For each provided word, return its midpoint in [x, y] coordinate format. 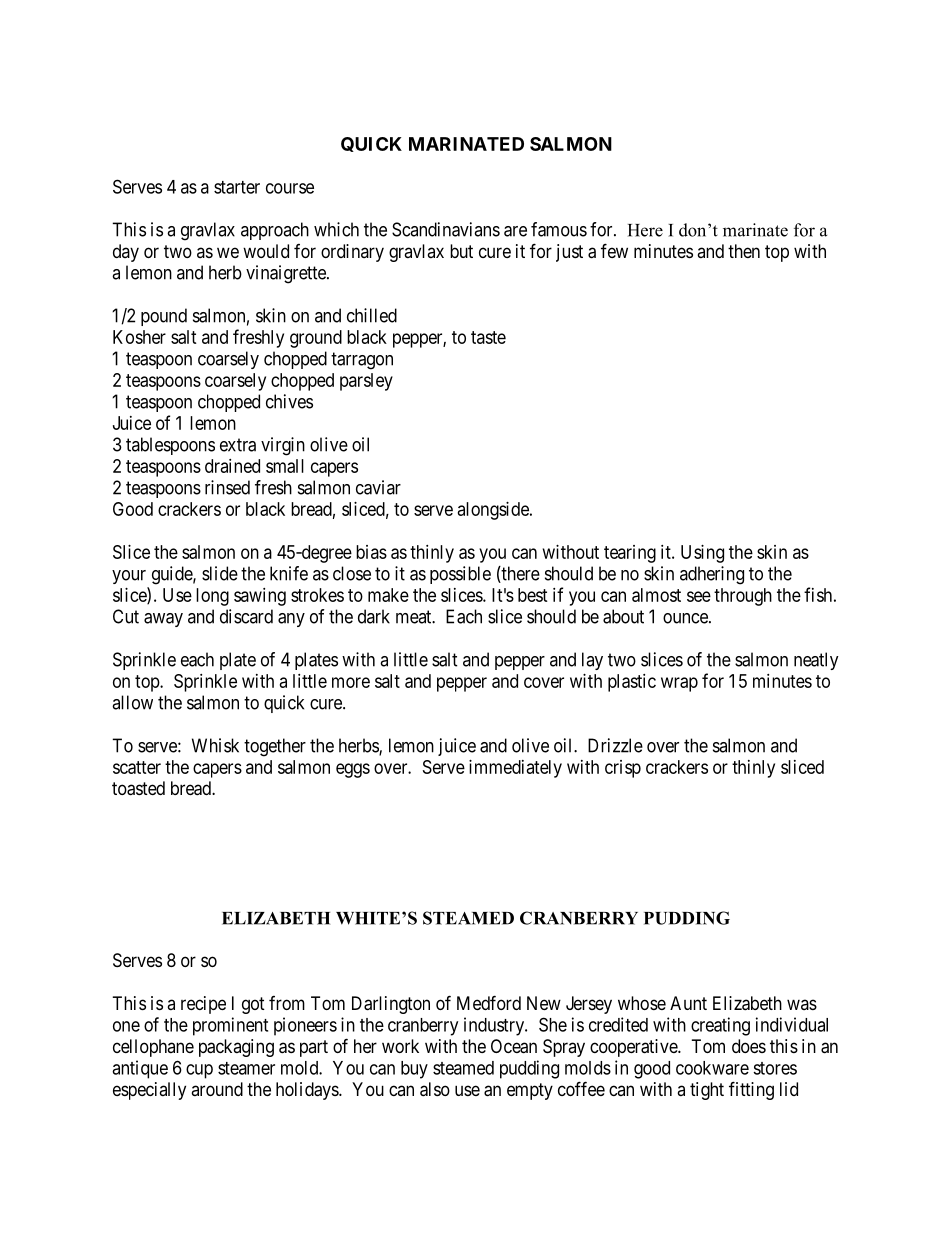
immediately [515, 769]
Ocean [514, 1046]
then [744, 251]
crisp [623, 769]
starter [237, 187]
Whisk [215, 745]
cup [199, 1071]
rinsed [227, 487]
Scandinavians [446, 229]
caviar [378, 487]
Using [702, 554]
